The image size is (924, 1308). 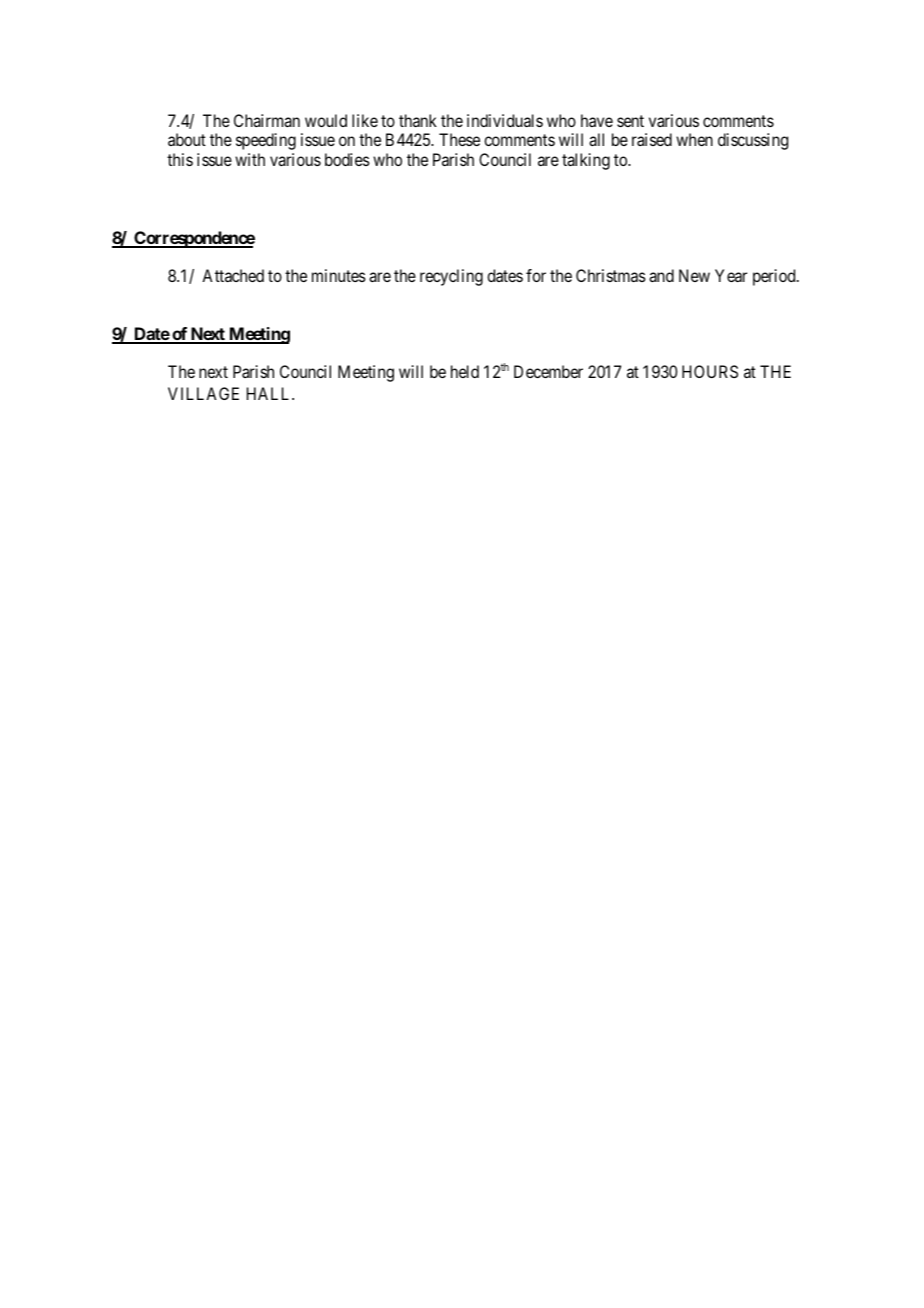 What do you see at coordinates (731, 275) in the screenshot?
I see `Year` at bounding box center [731, 275].
